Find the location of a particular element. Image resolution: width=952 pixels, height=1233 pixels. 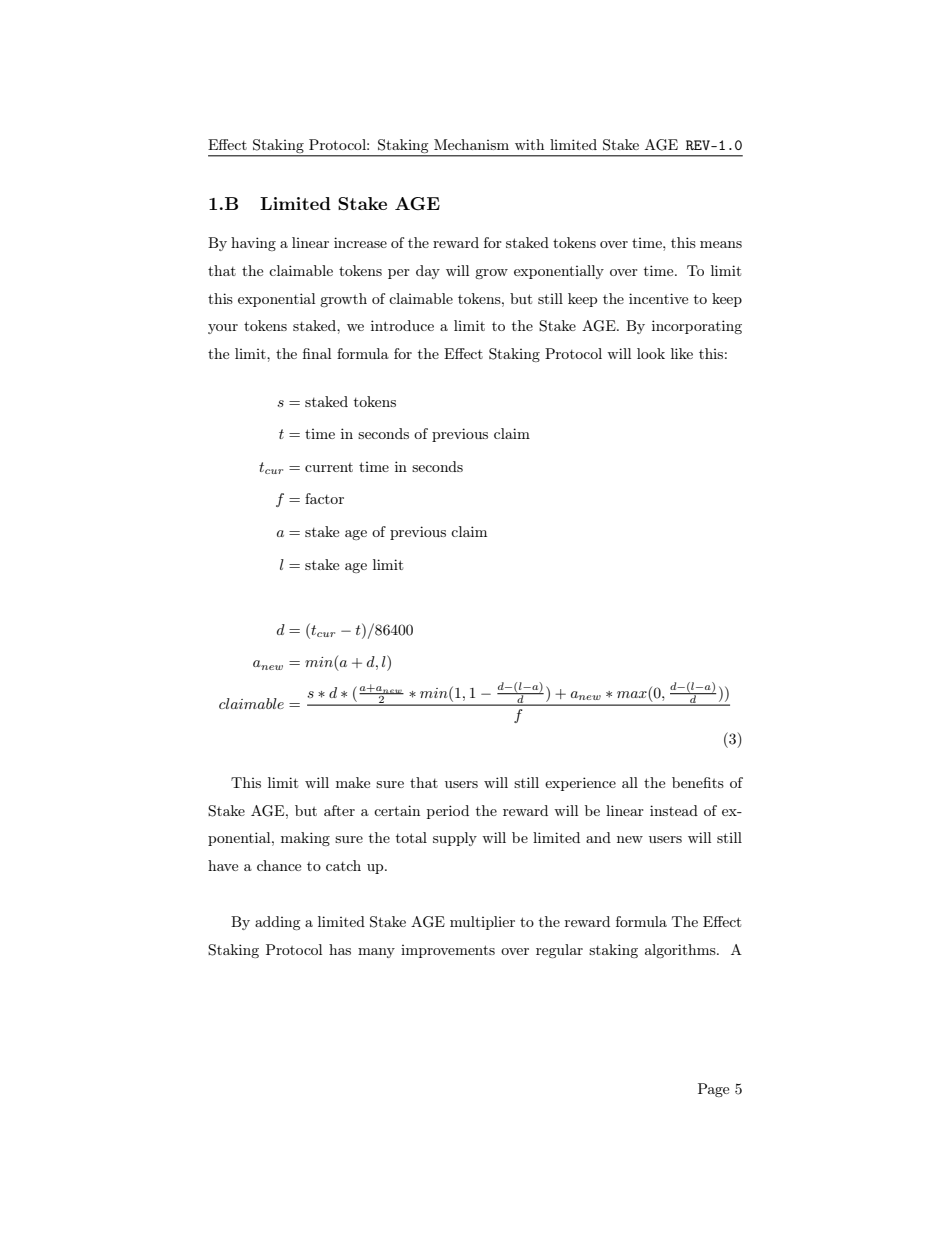

improvements is located at coordinates (448, 951).
